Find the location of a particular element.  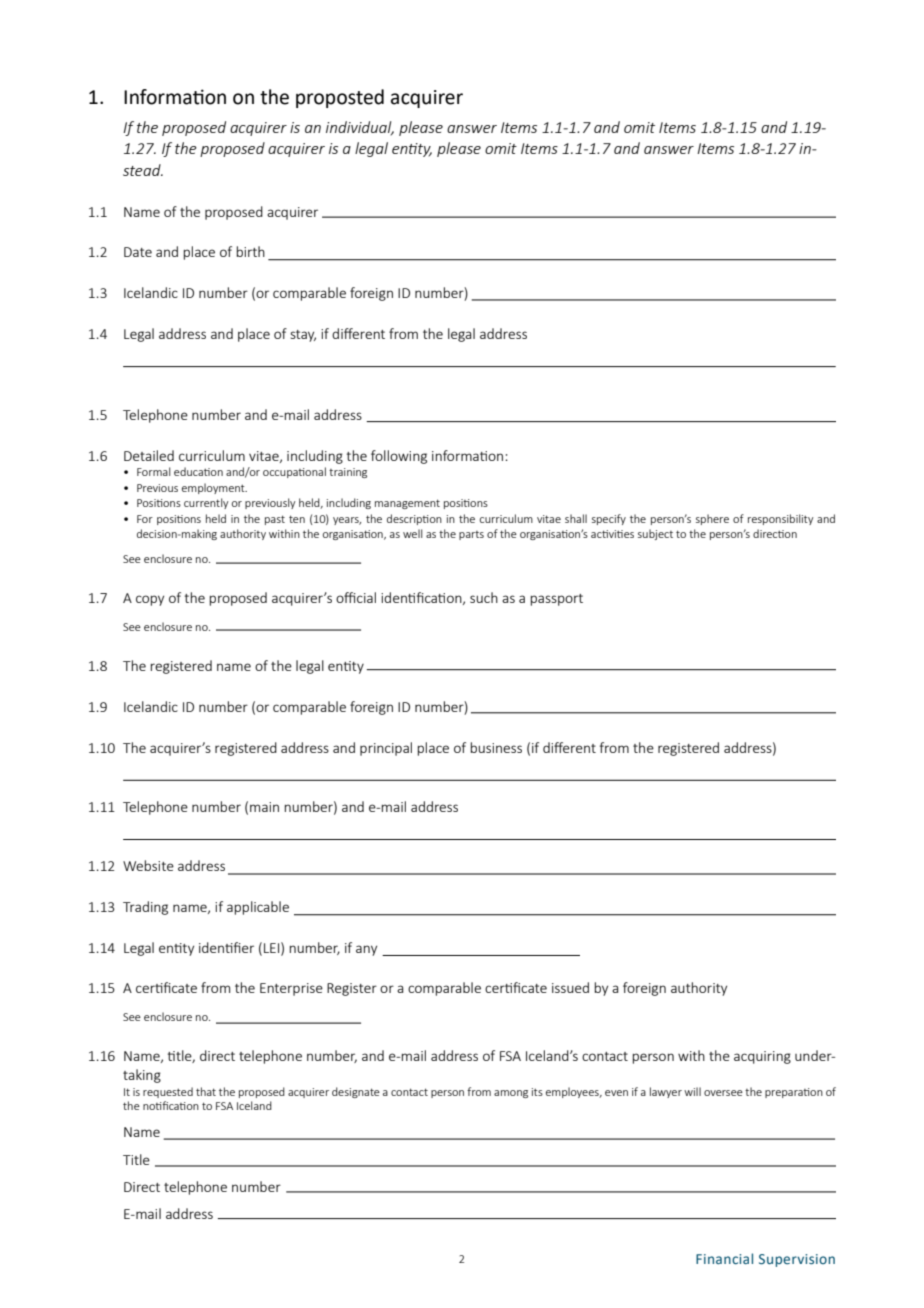

responsibility is located at coordinates (781, 519).
